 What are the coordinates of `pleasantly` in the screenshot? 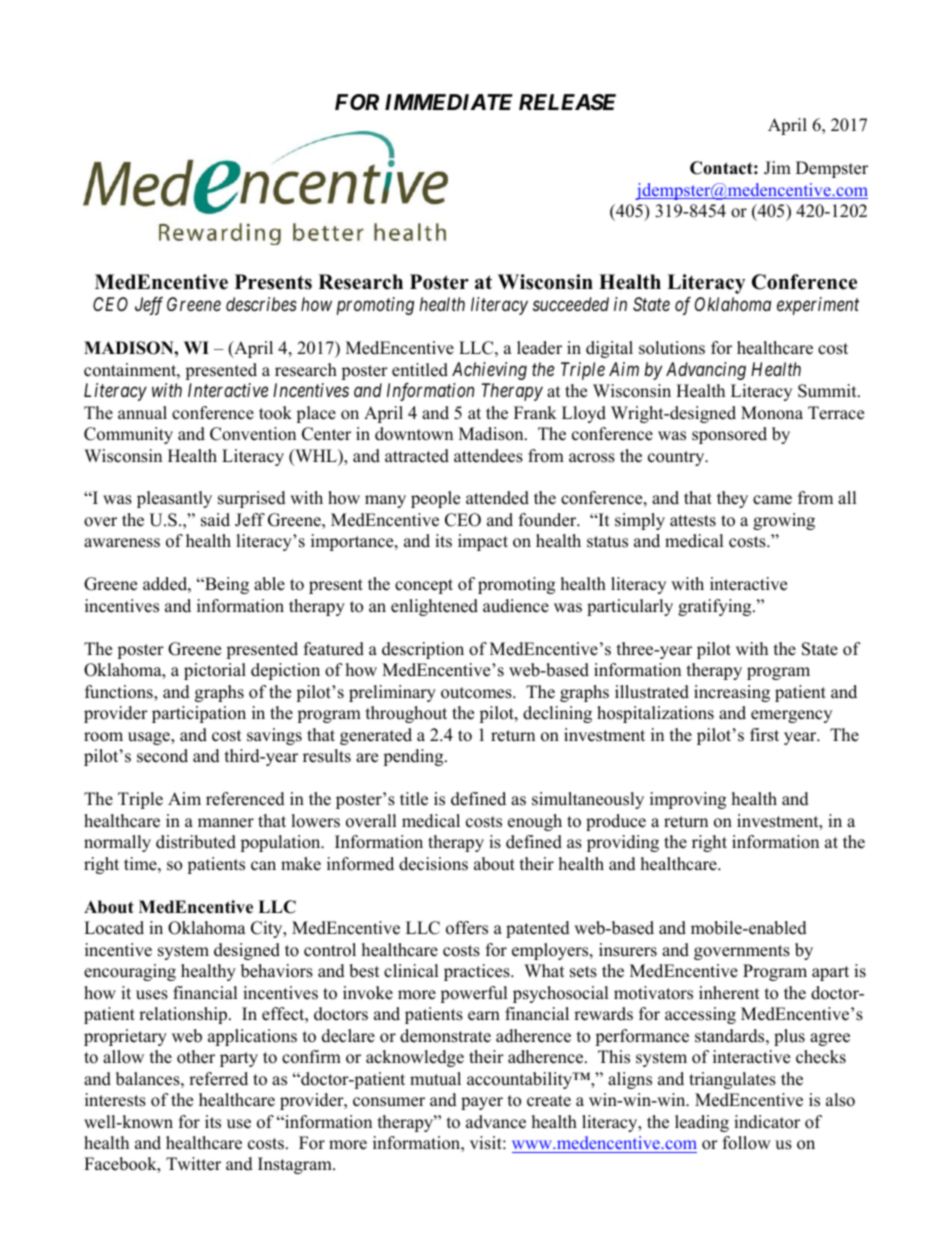 It's located at (174, 499).
